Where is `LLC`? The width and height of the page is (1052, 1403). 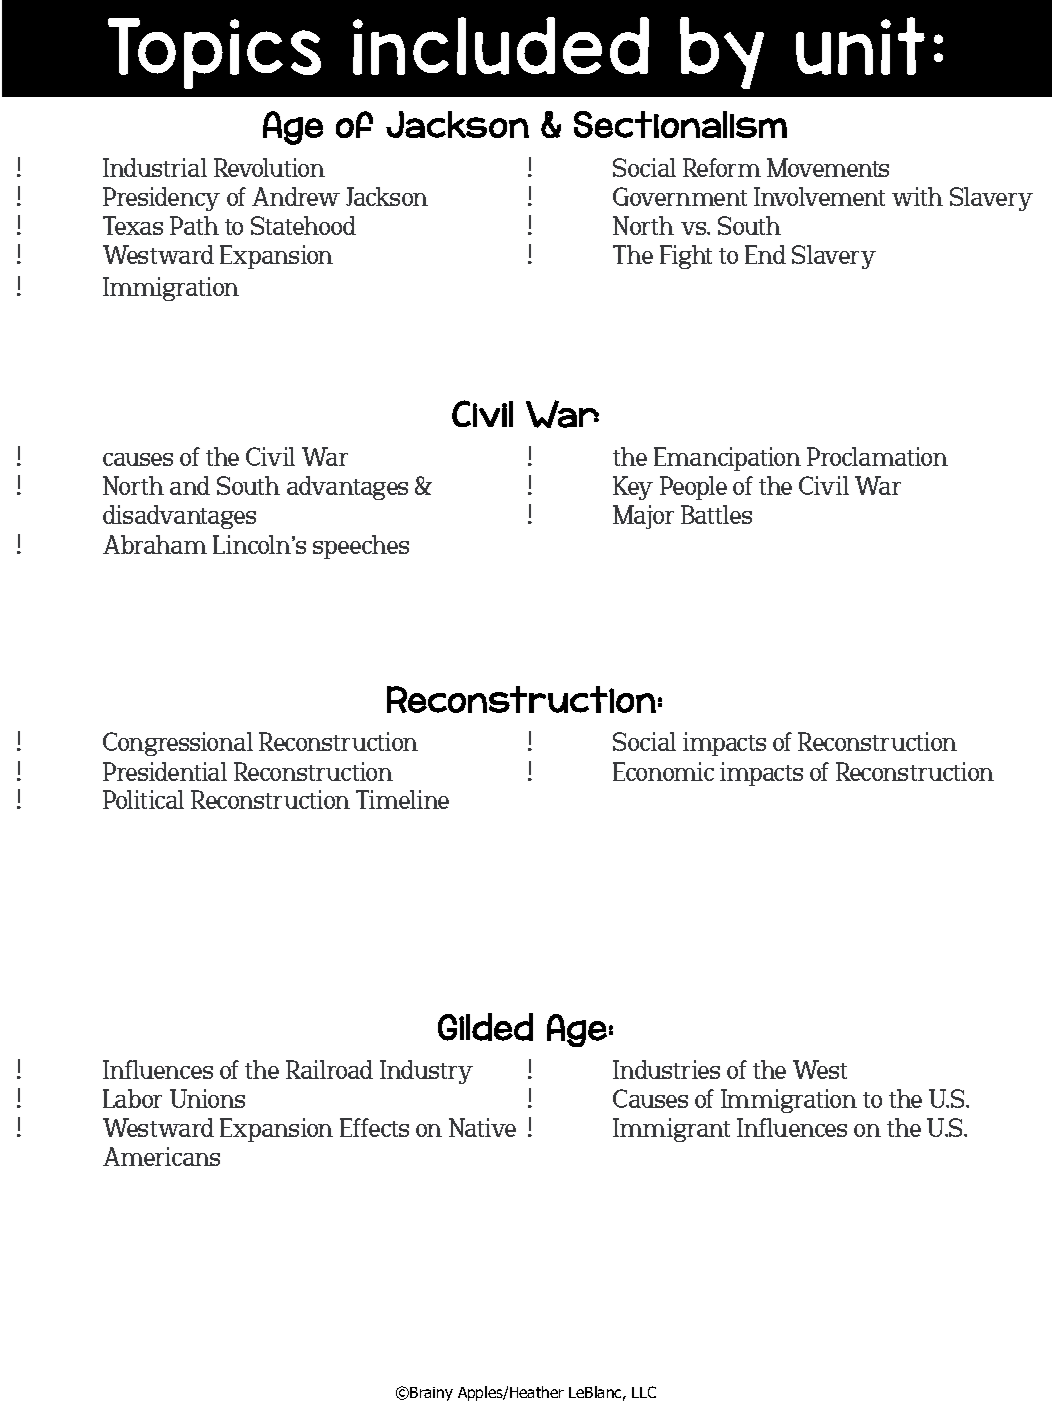
LLC is located at coordinates (644, 1392).
